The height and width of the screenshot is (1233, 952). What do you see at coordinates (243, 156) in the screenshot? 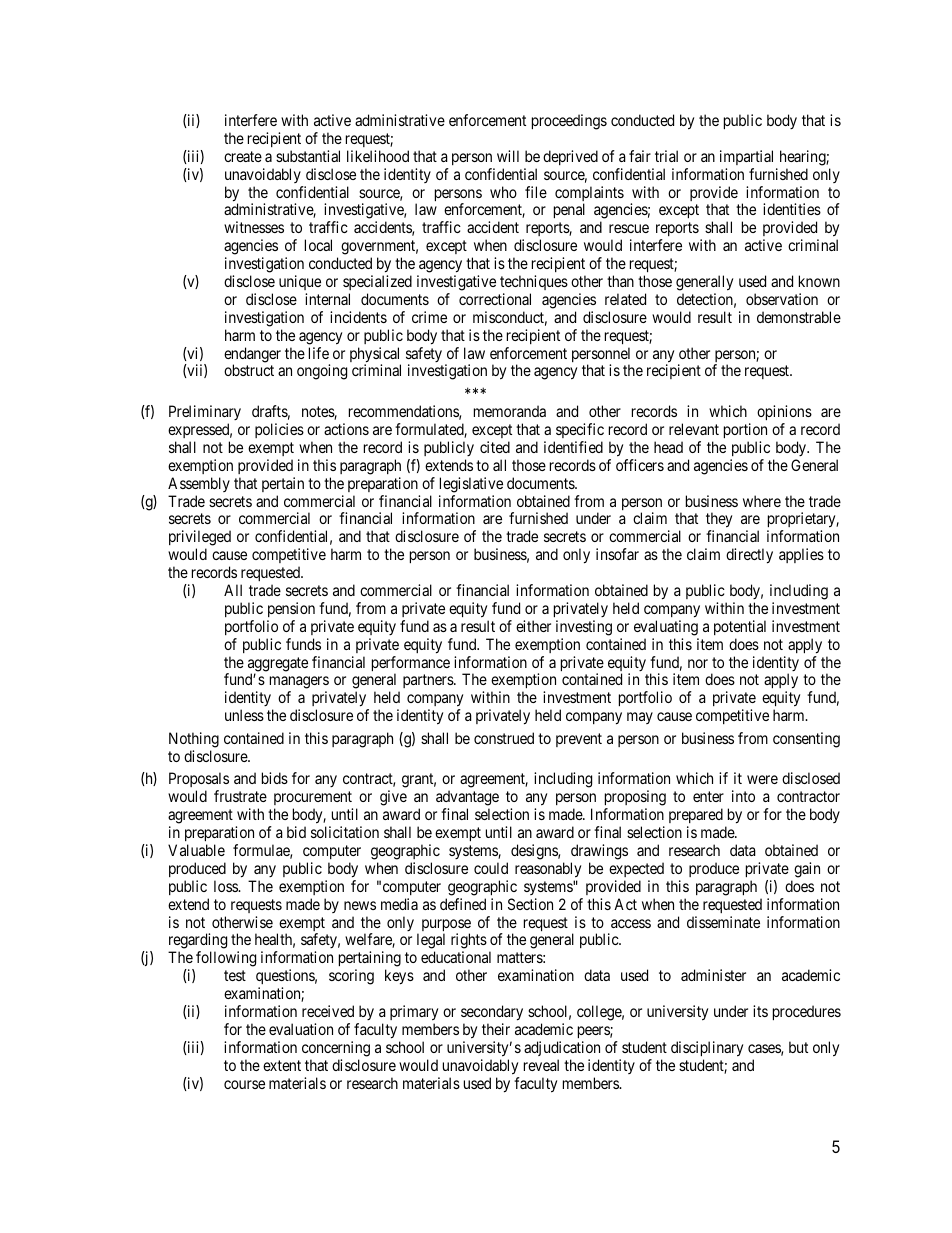
I see `create` at bounding box center [243, 156].
